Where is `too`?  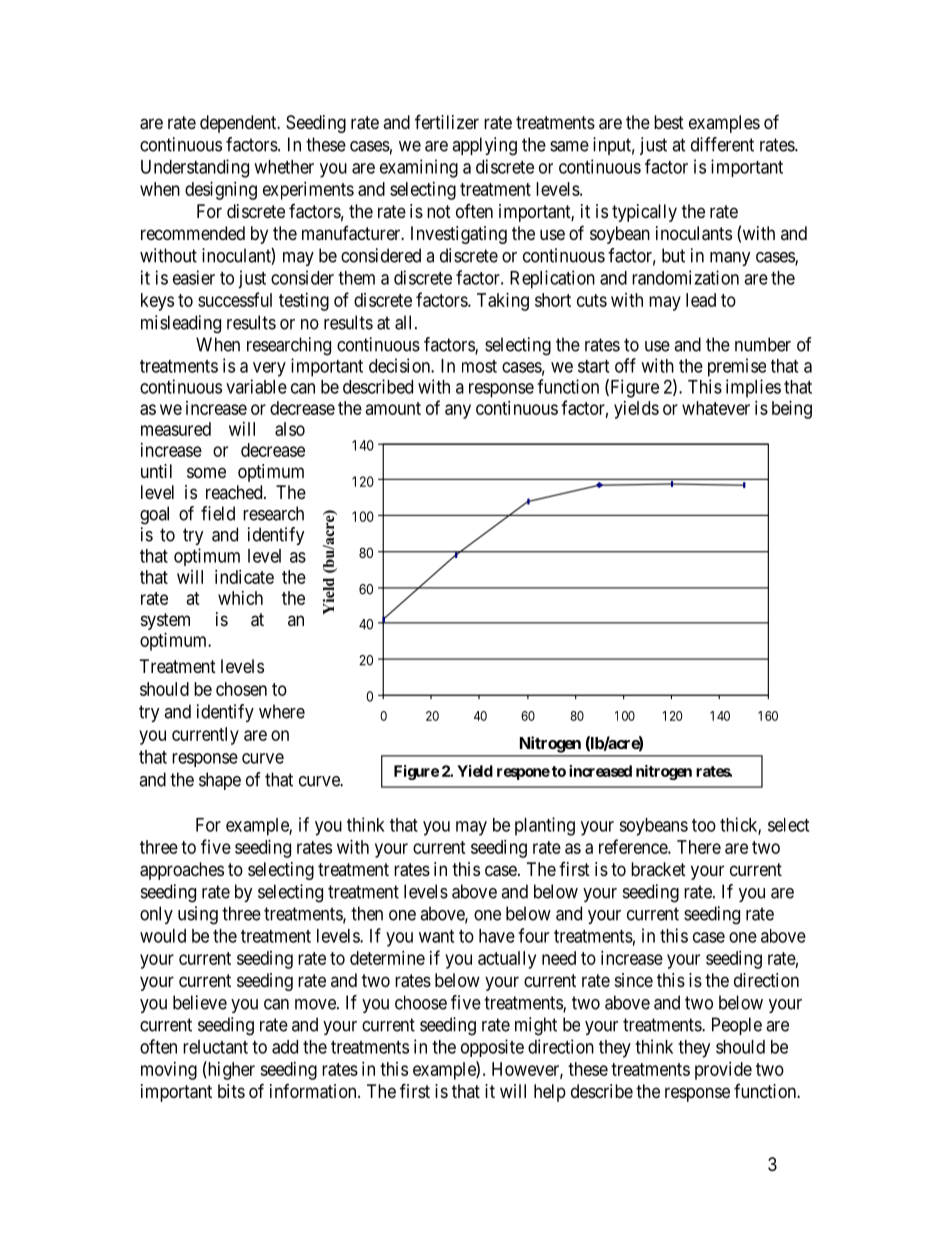
too is located at coordinates (704, 825).
